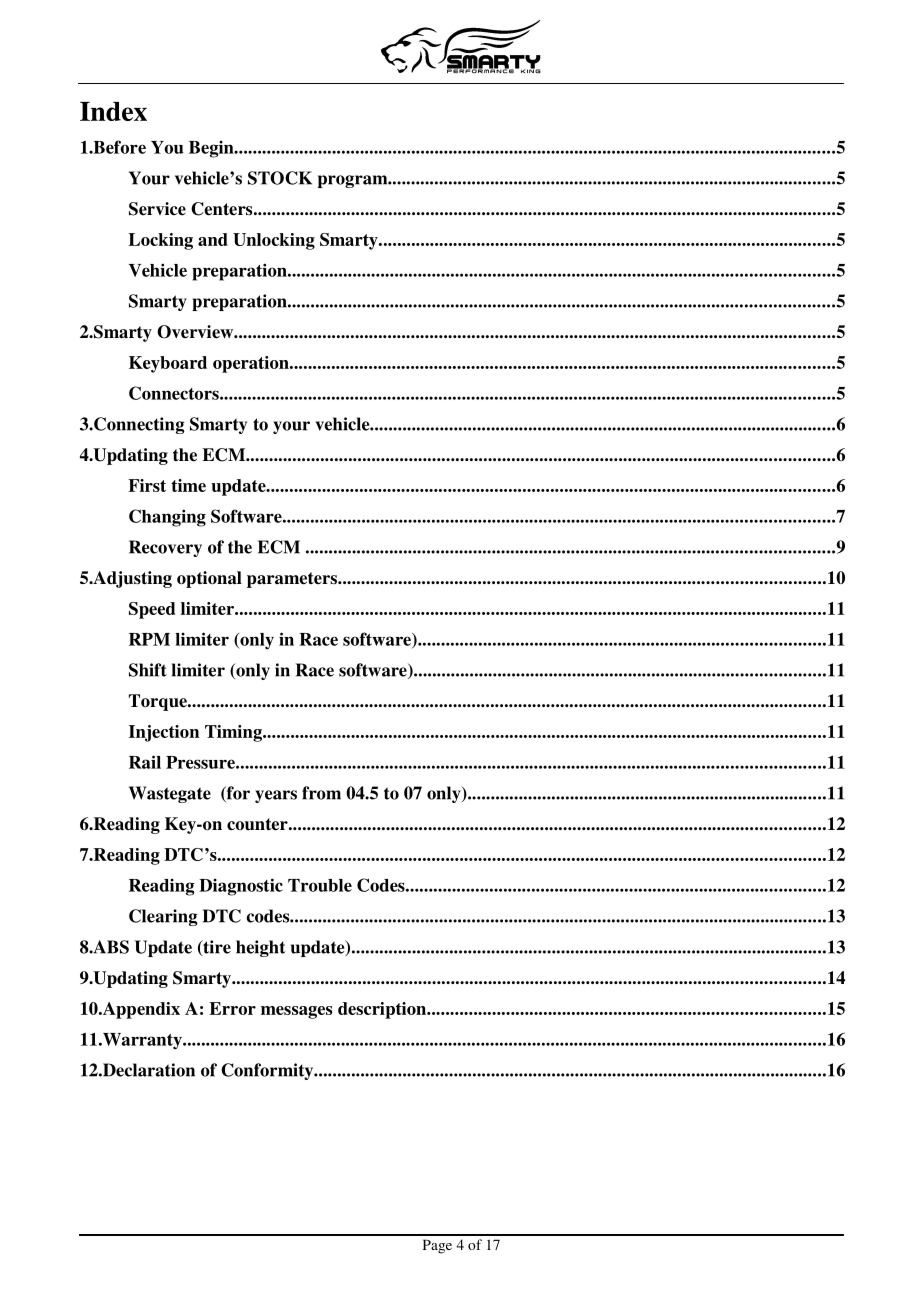 This page has width=924, height=1308. What do you see at coordinates (296, 1012) in the page?
I see `messages` at bounding box center [296, 1012].
